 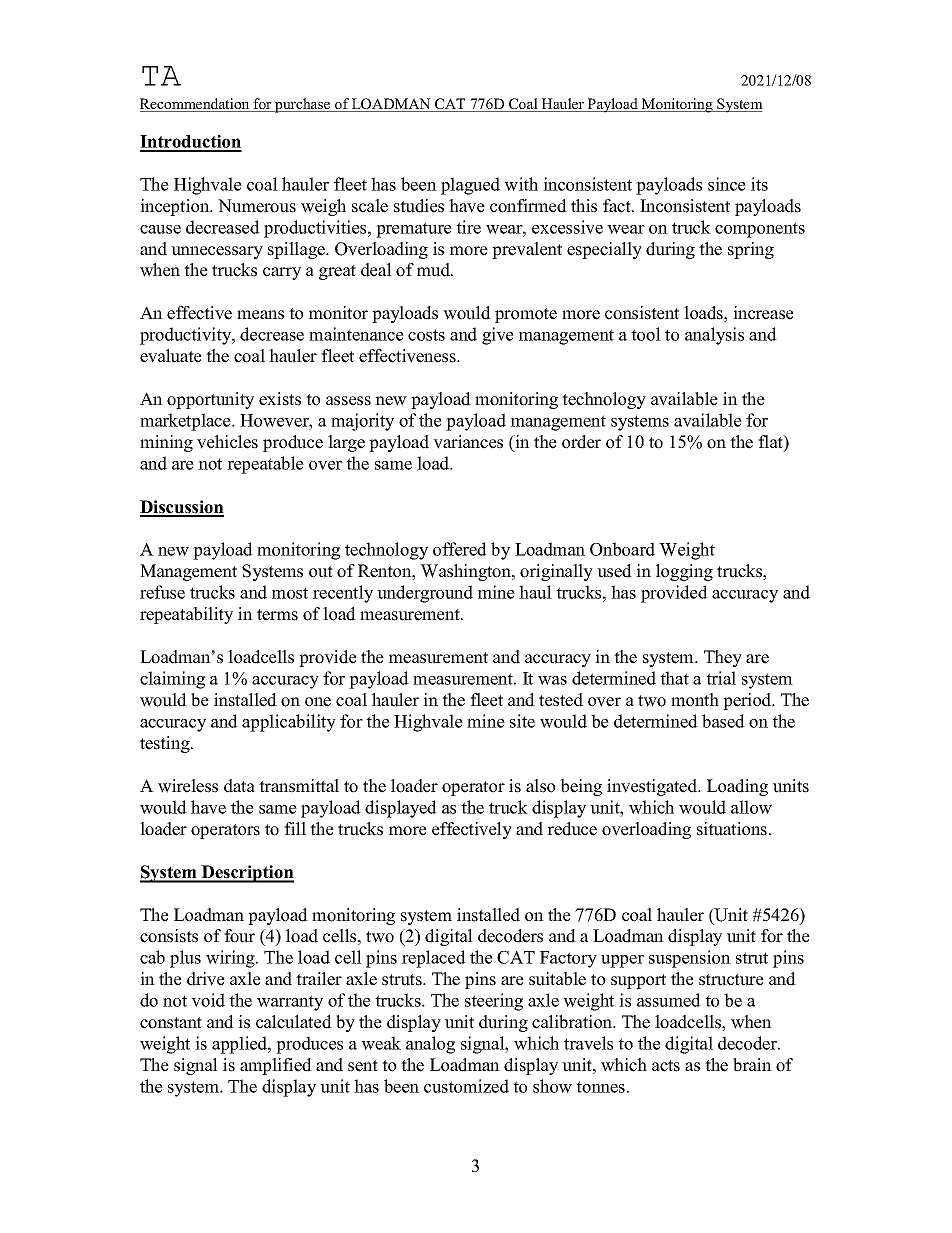 I want to click on amplified, so click(x=276, y=1066).
